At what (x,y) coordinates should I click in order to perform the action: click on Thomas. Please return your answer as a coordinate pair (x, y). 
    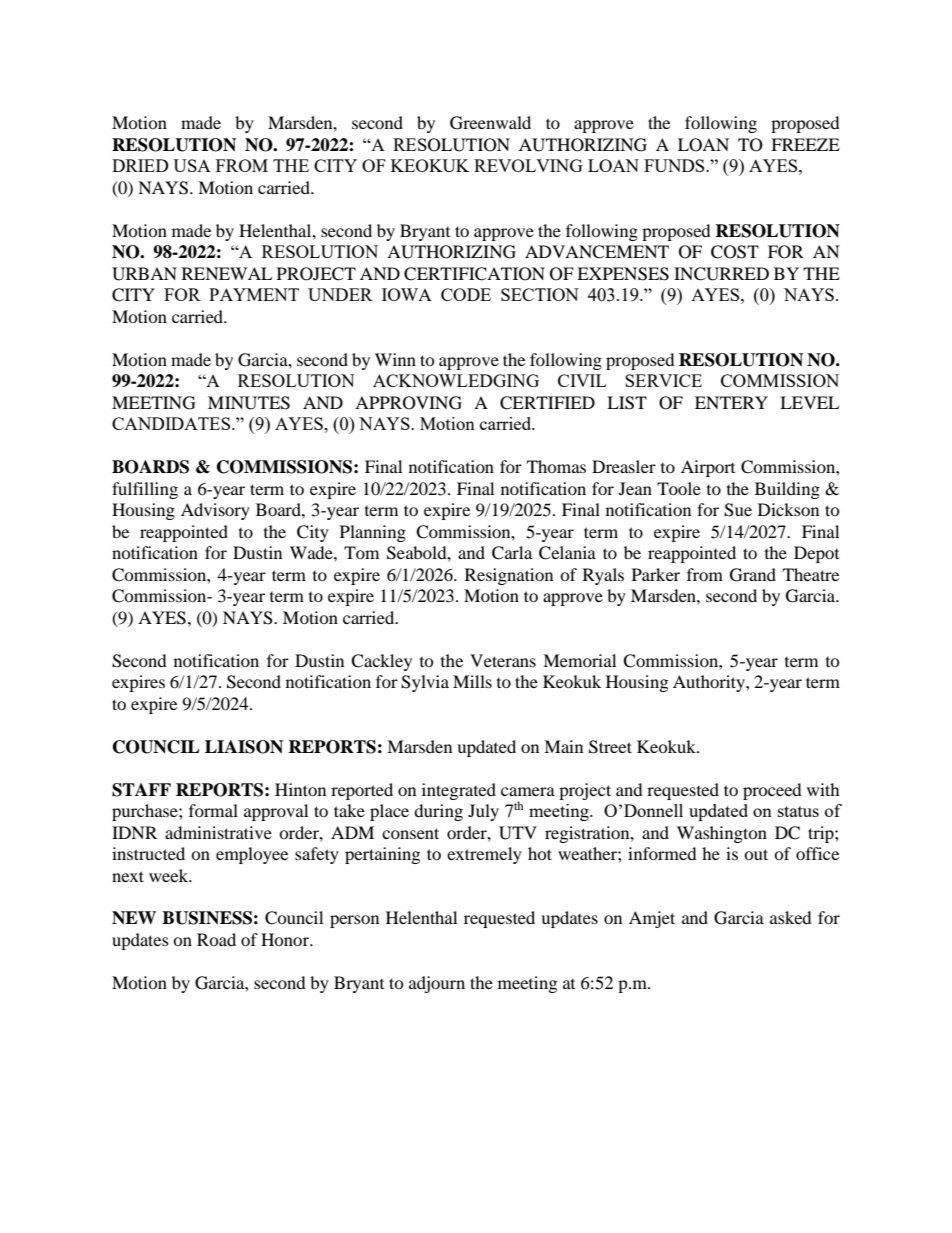
    Looking at the image, I should click on (556, 466).
